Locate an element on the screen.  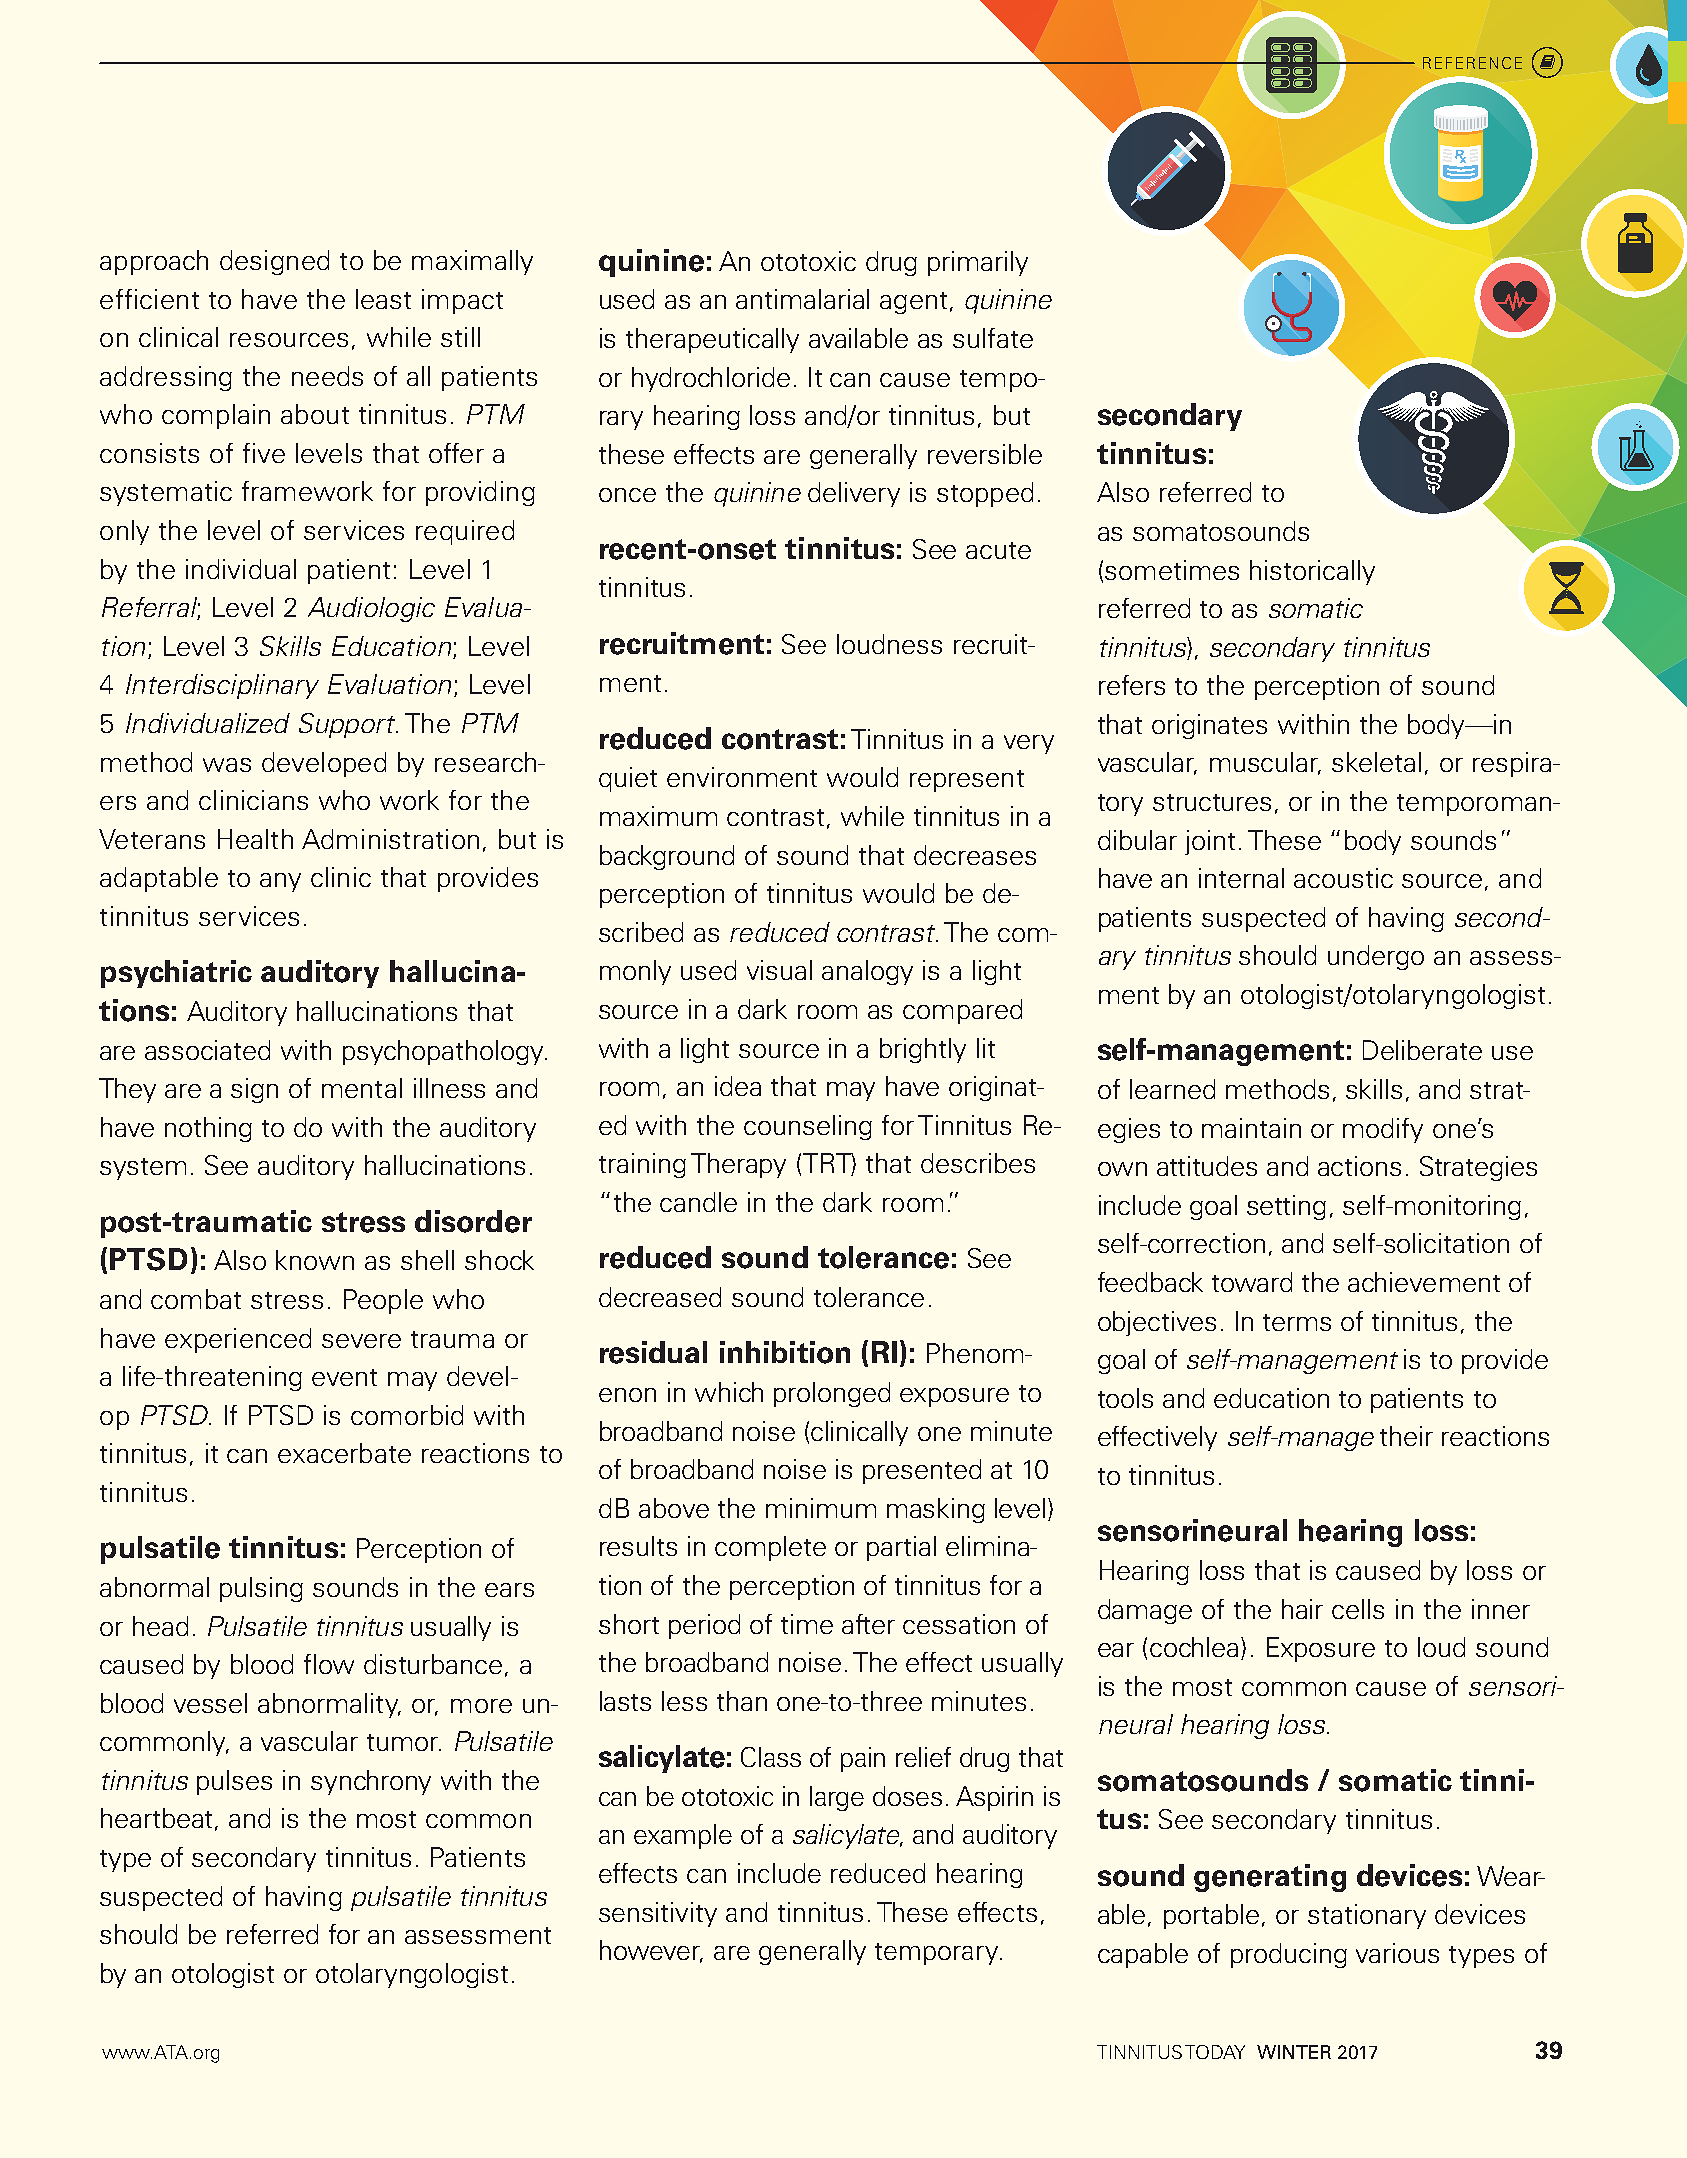
antimalarial is located at coordinates (802, 299).
